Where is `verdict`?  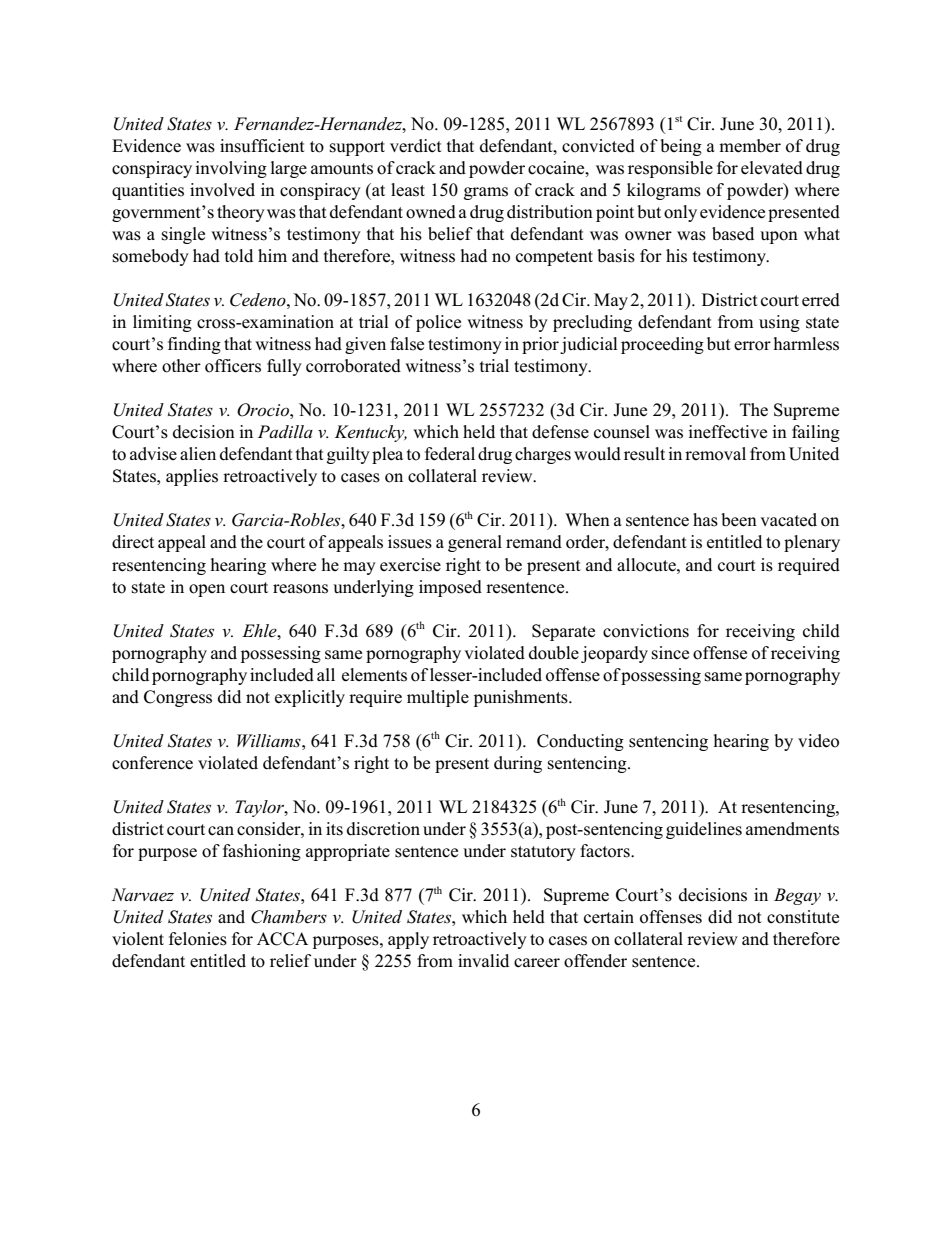
verdict is located at coordinates (416, 146).
